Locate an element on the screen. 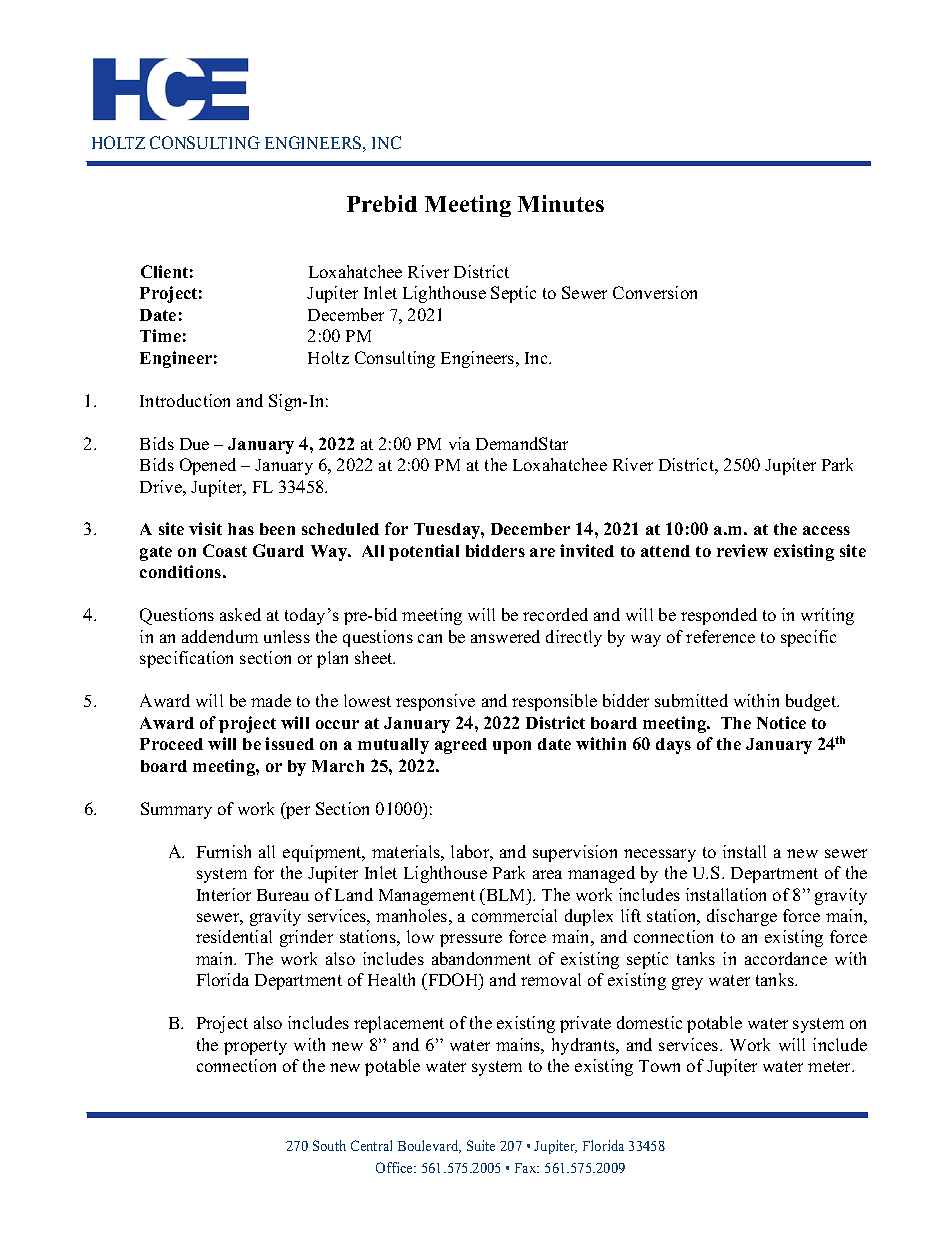 This screenshot has width=952, height=1233. review is located at coordinates (742, 550).
